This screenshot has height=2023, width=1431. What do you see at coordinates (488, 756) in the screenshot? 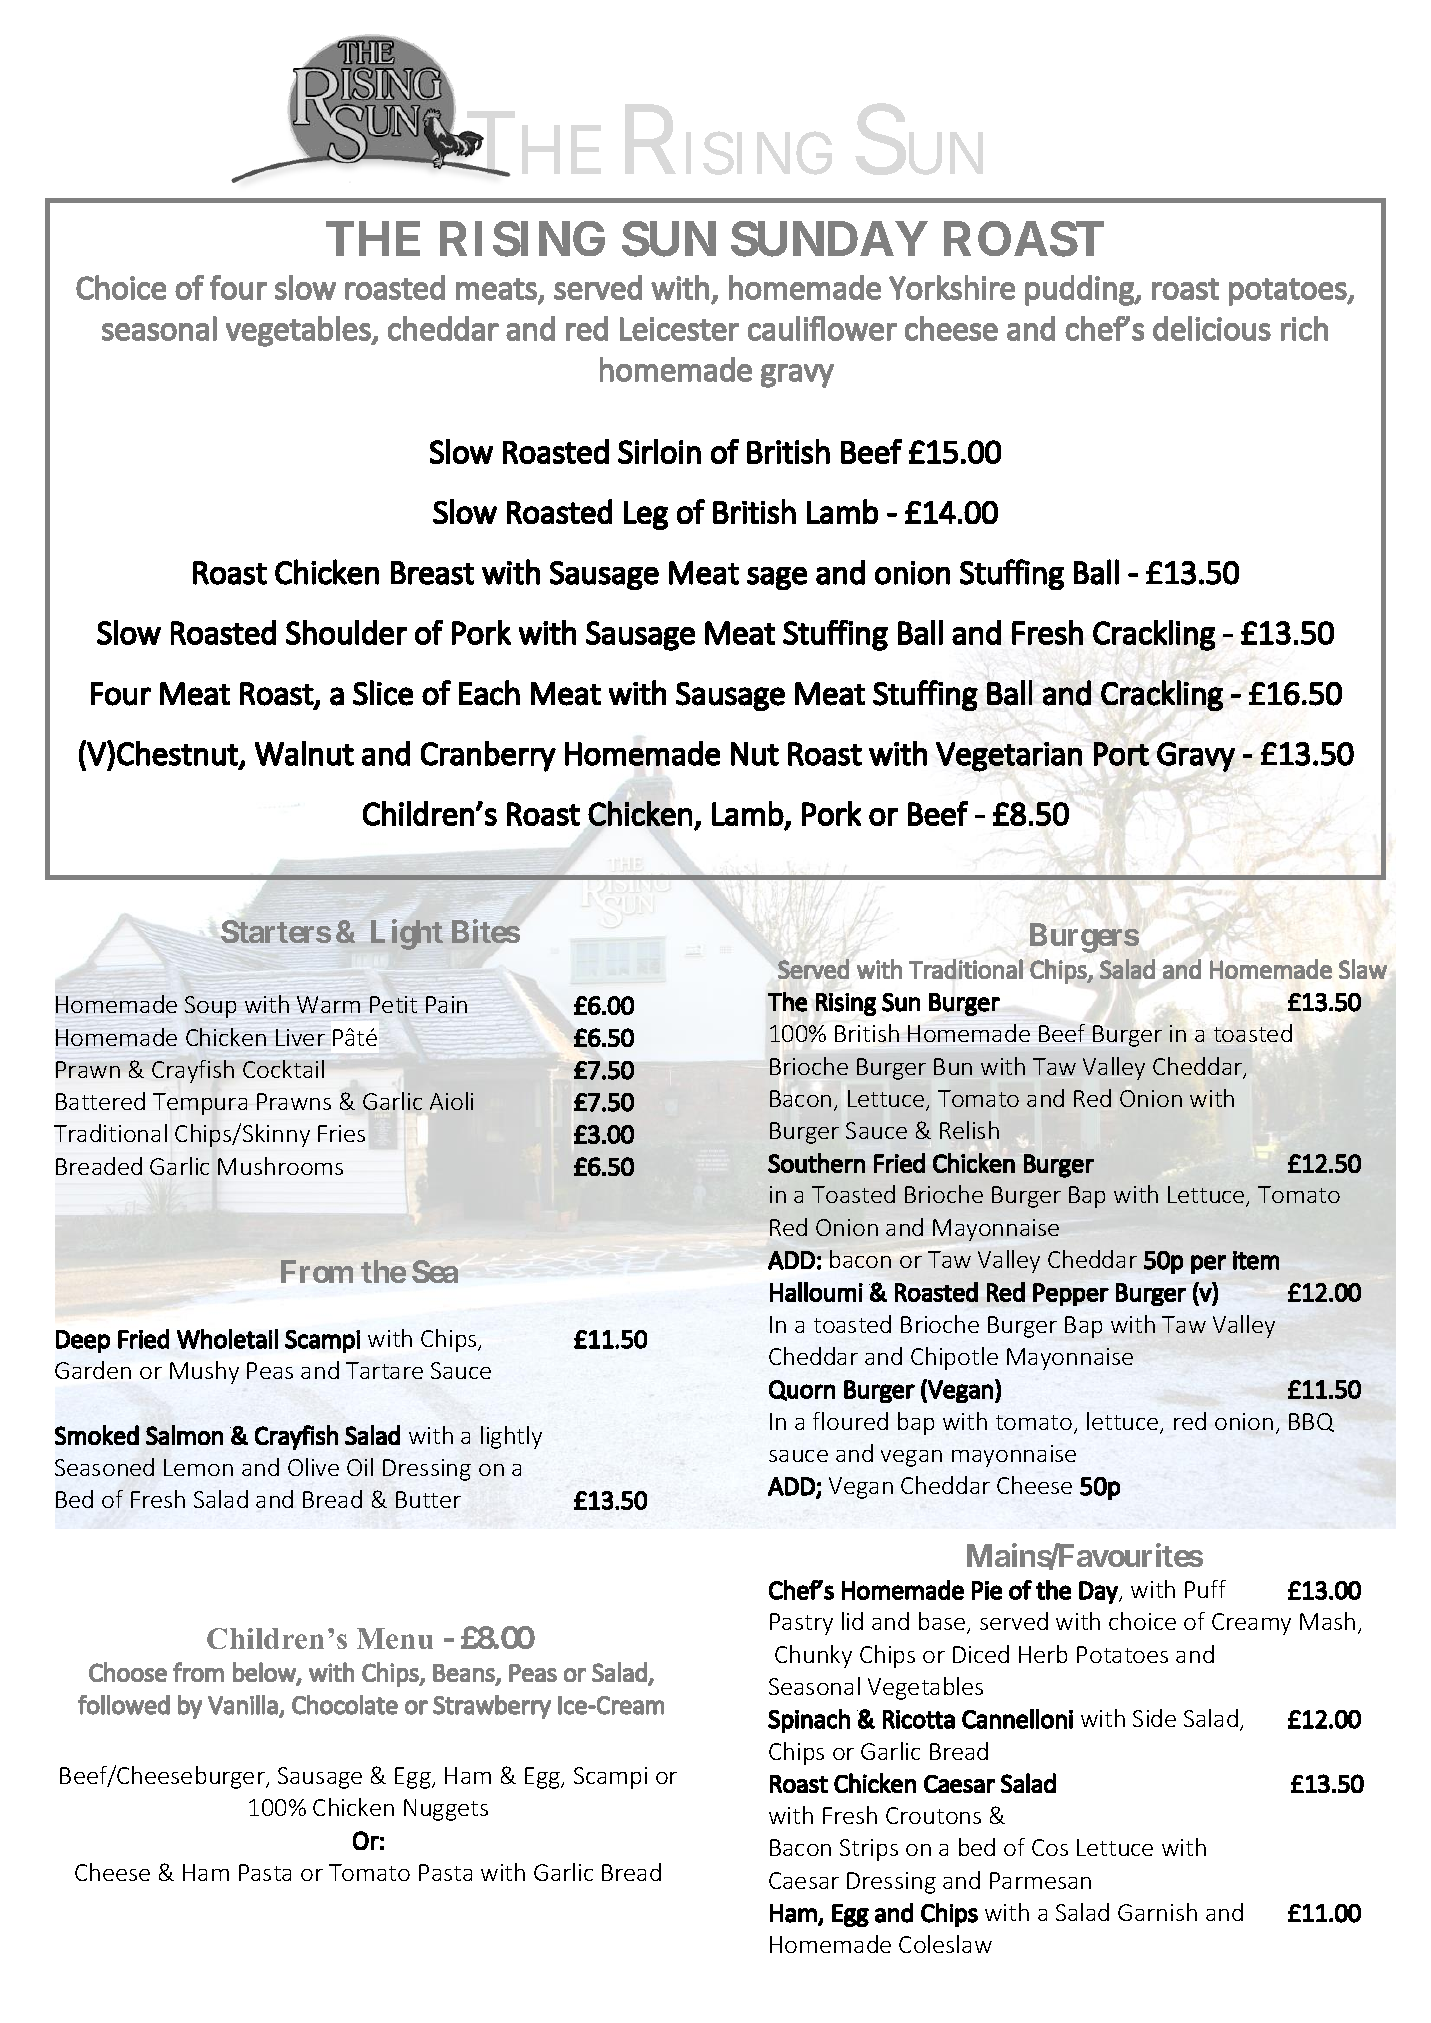
I see `Cranberry` at bounding box center [488, 756].
